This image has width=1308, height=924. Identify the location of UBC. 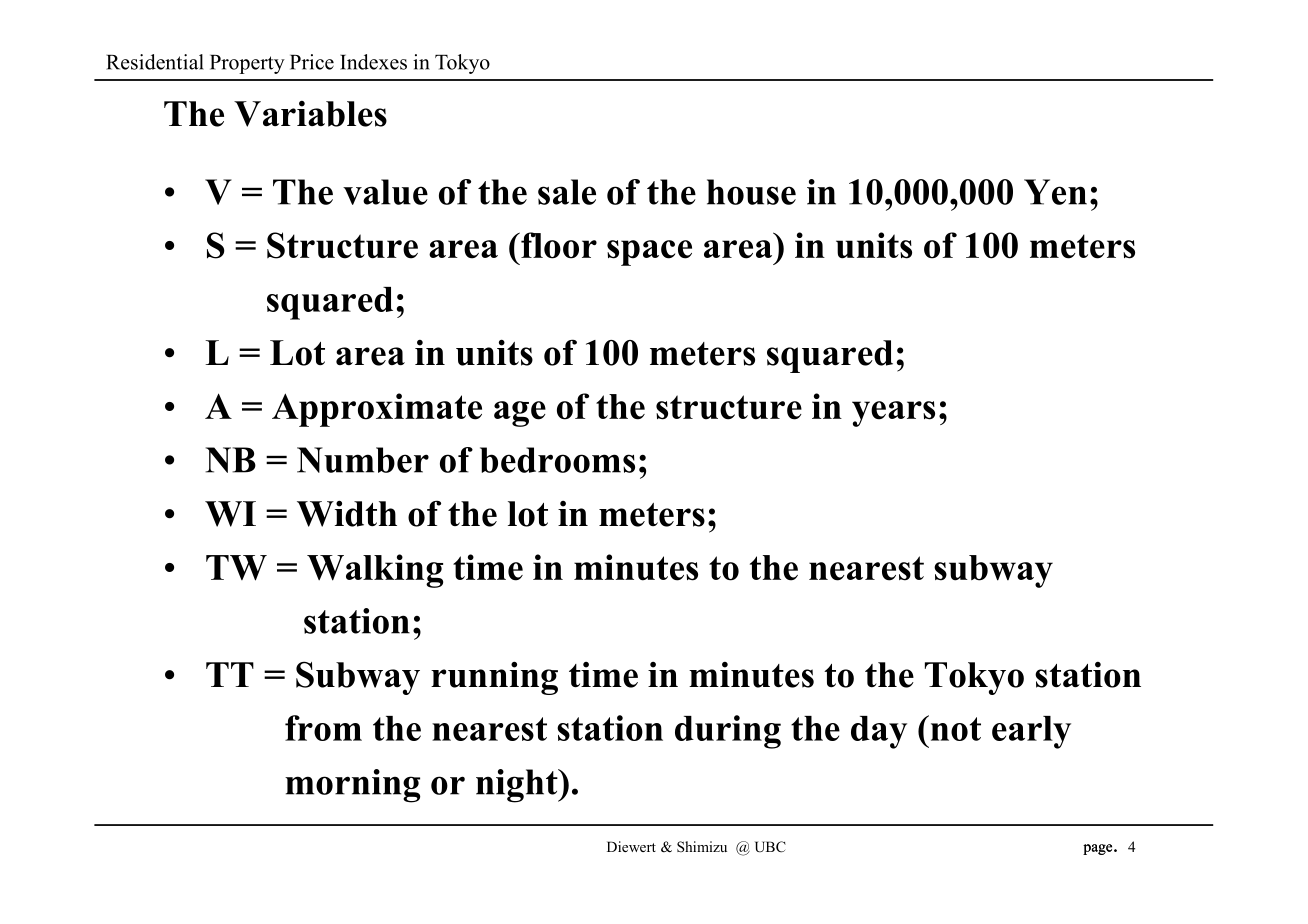
(770, 847).
